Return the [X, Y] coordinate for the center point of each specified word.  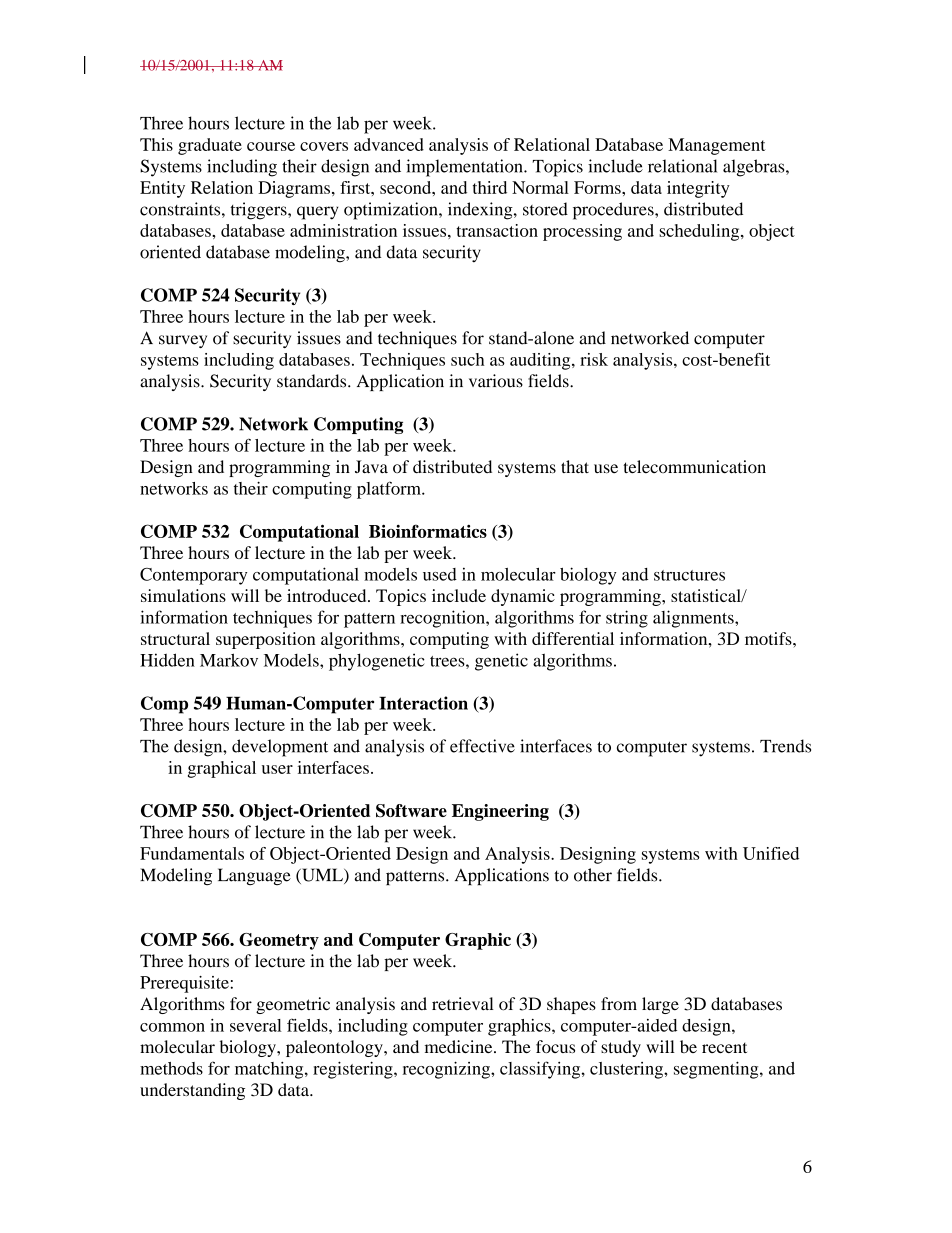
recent [724, 1047]
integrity [698, 189]
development [280, 748]
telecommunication [694, 467]
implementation [465, 168]
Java [371, 466]
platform [390, 490]
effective [482, 746]
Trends [785, 746]
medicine [460, 1046]
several [256, 1025]
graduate [210, 146]
